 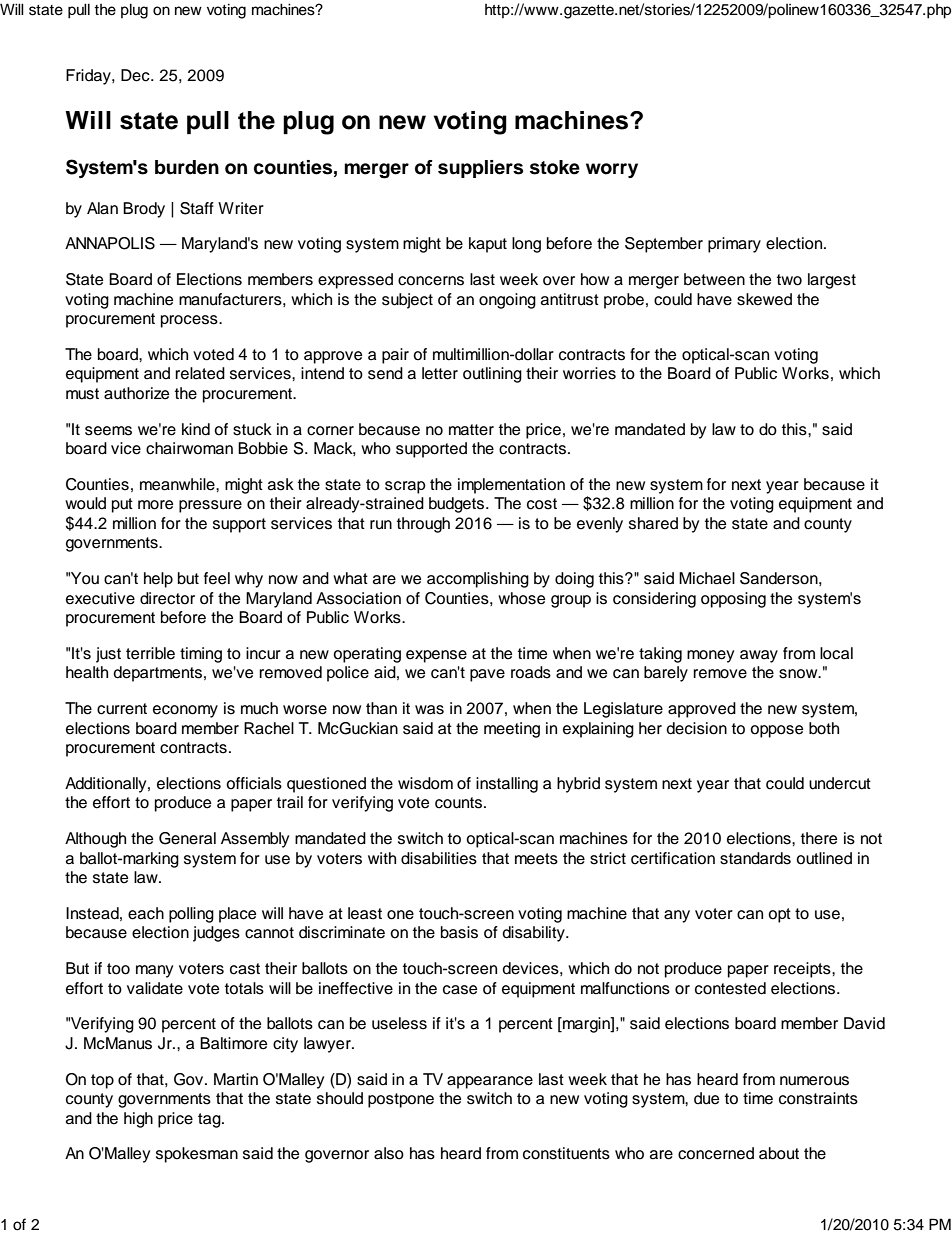 I want to click on worry, so click(x=612, y=170).
